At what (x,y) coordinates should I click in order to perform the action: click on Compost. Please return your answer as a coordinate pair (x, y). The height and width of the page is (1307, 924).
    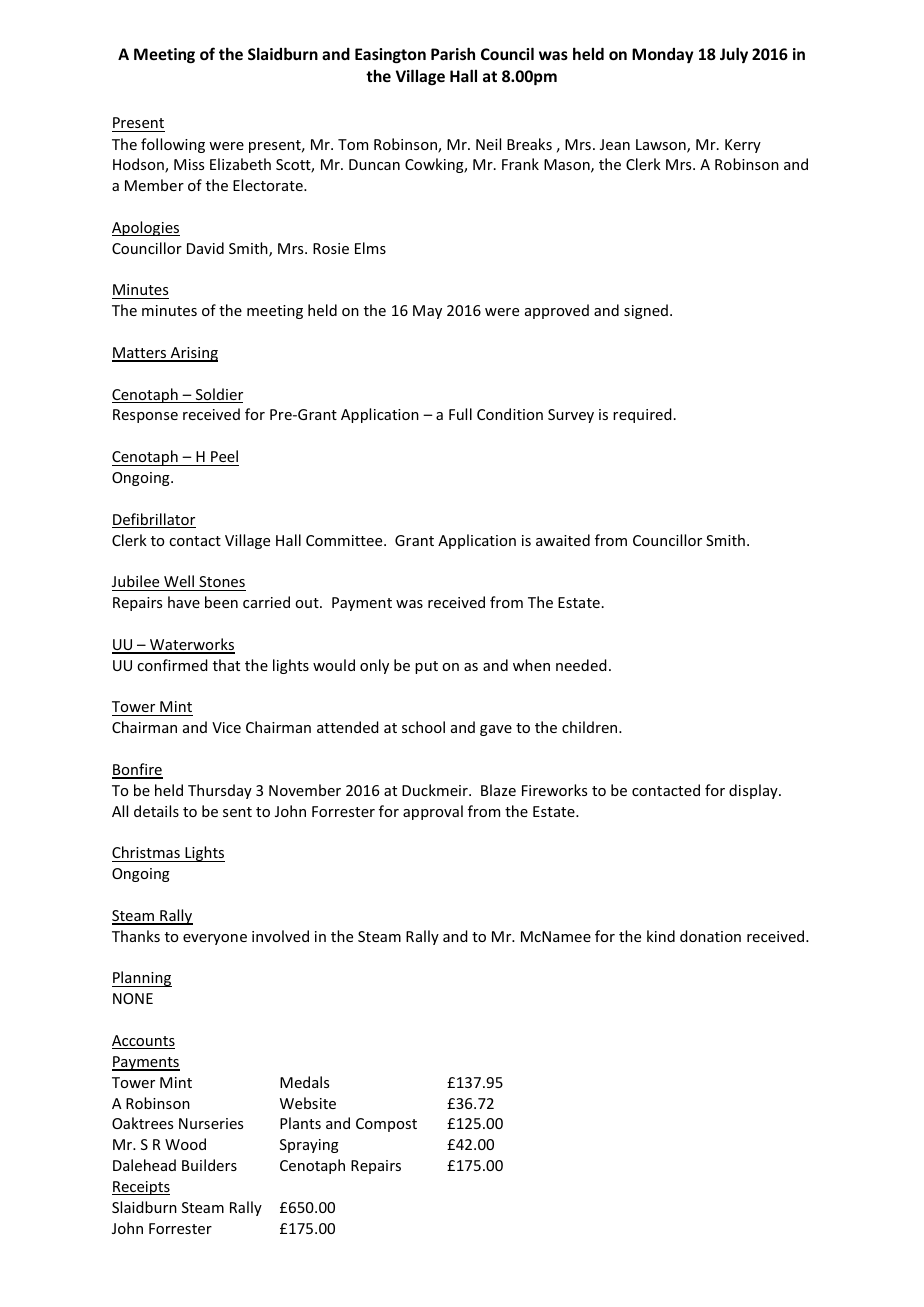
    Looking at the image, I should click on (386, 1125).
